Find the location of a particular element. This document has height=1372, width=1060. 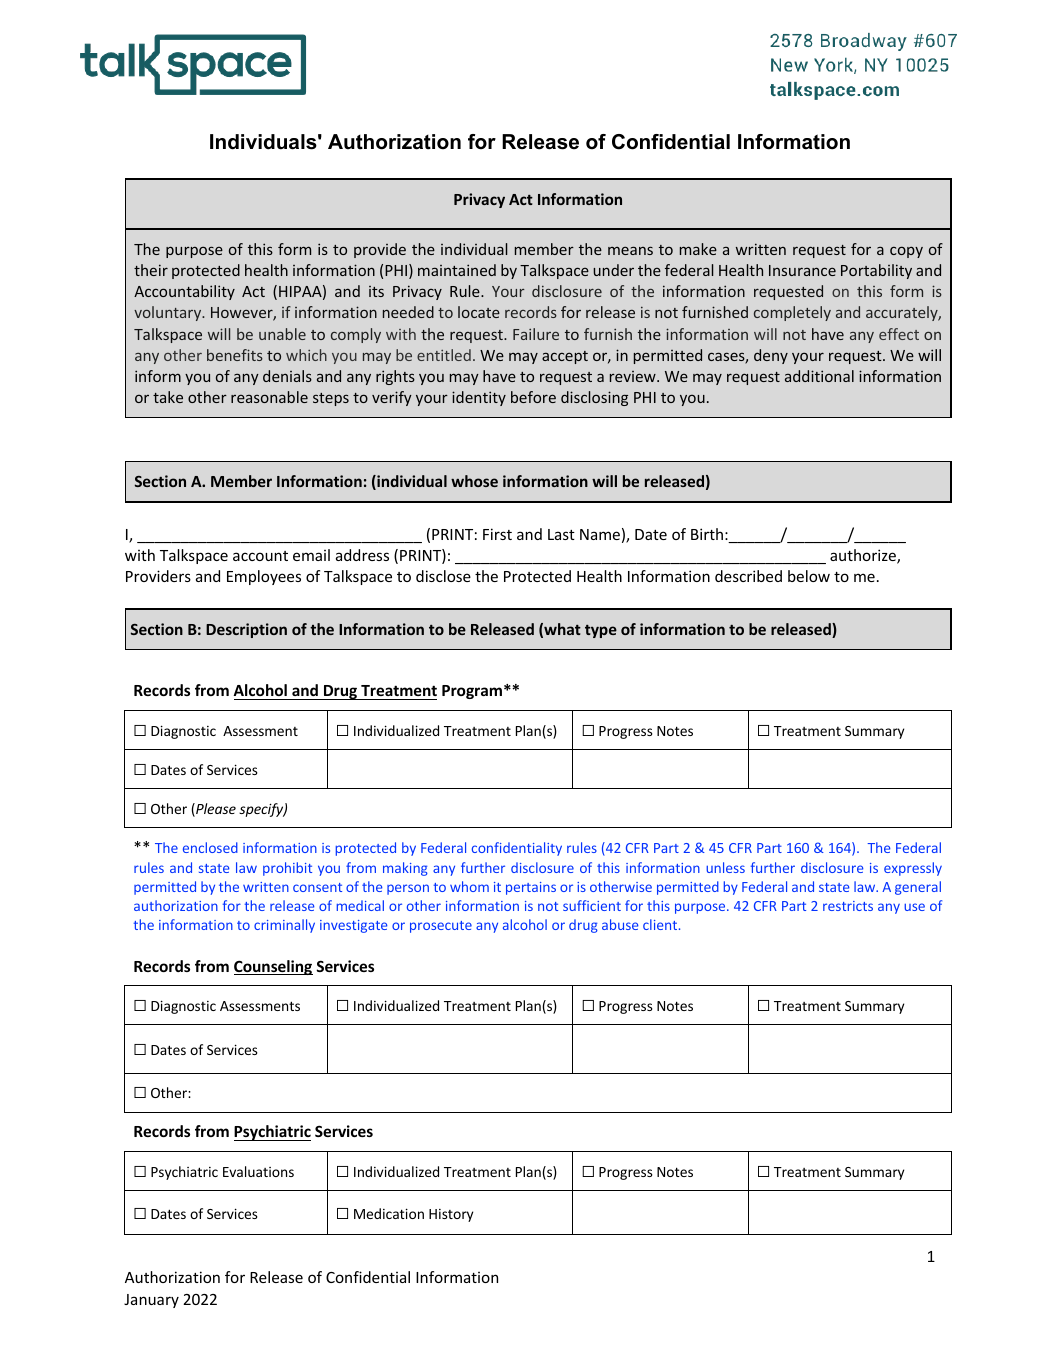

expressly is located at coordinates (913, 869).
